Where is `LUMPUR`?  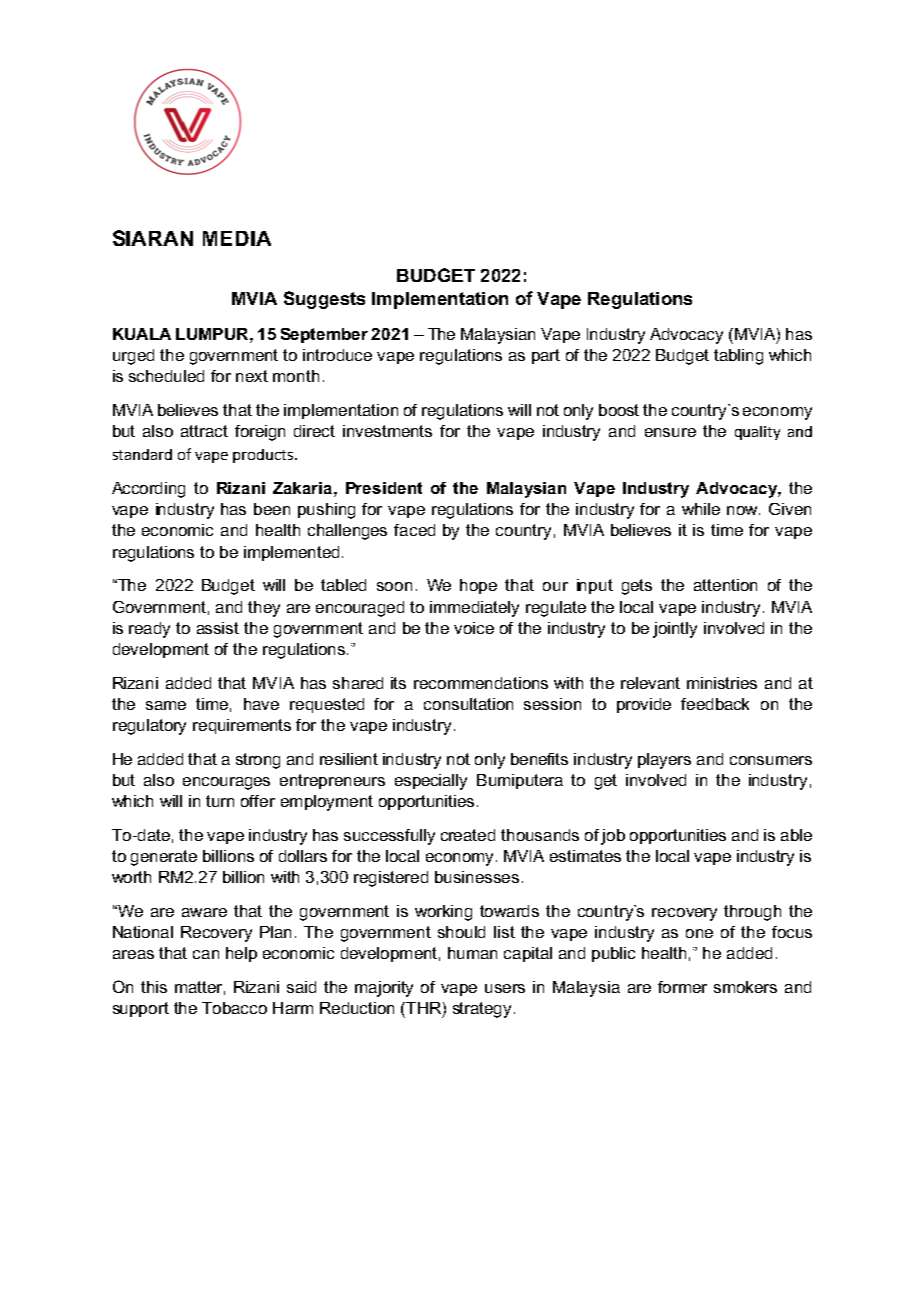
LUMPUR is located at coordinates (213, 334).
